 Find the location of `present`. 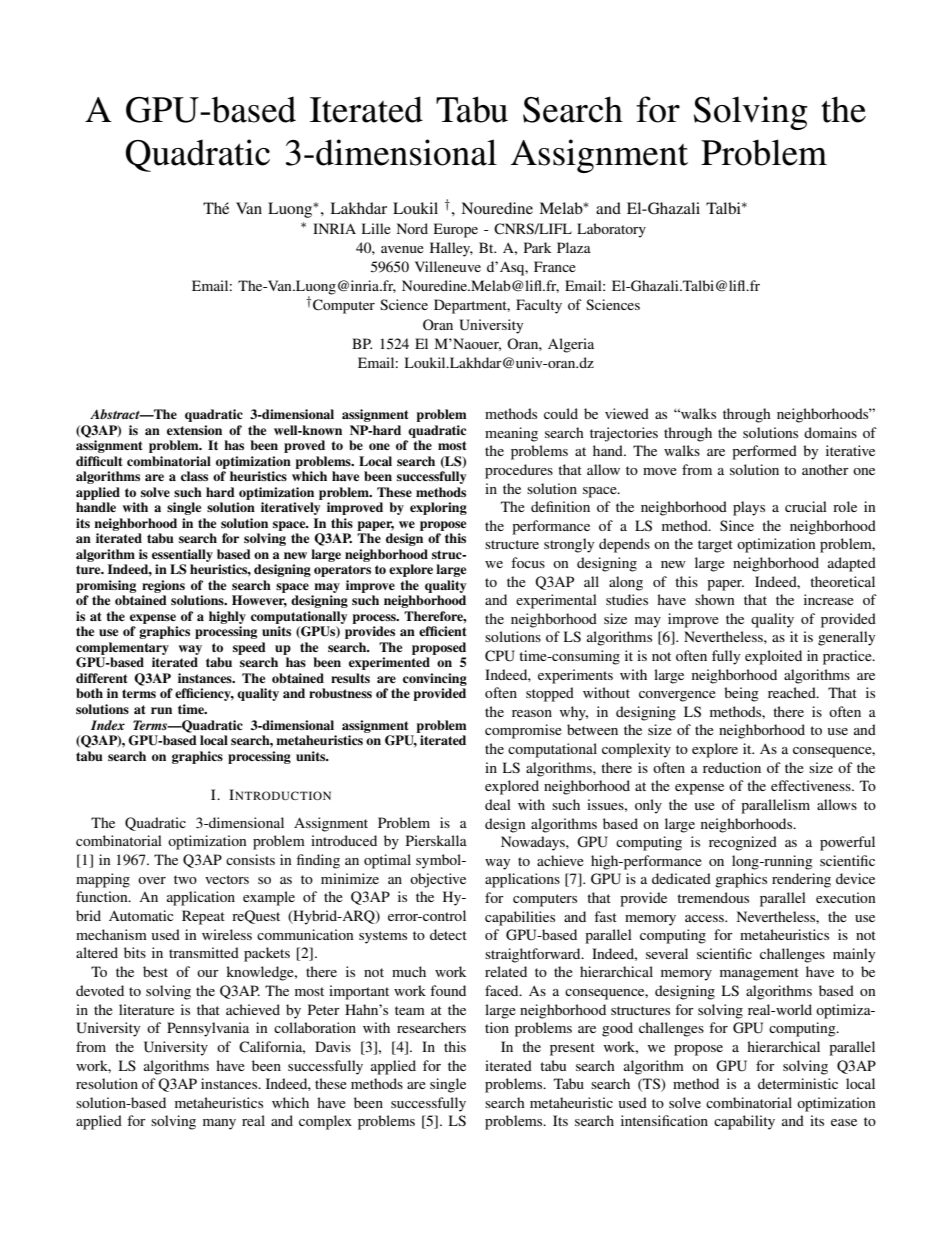

present is located at coordinates (572, 1049).
